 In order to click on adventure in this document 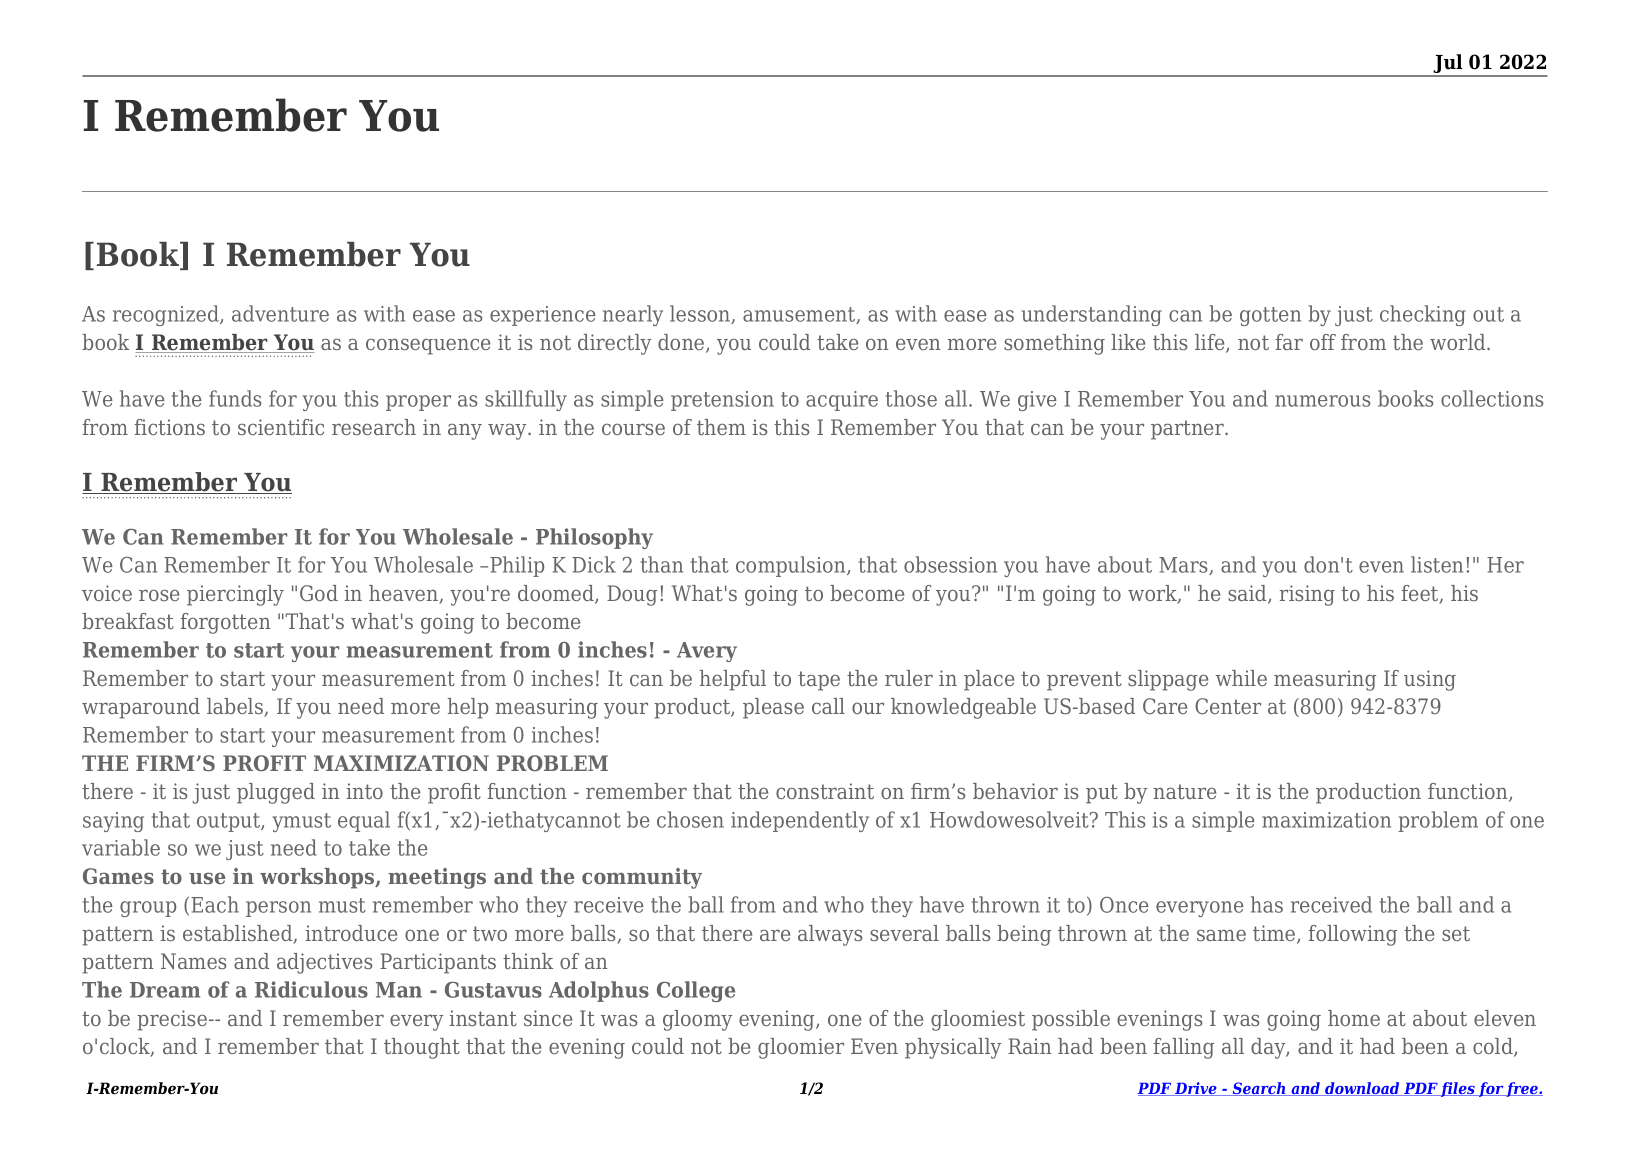, I will do `click(280, 313)`.
